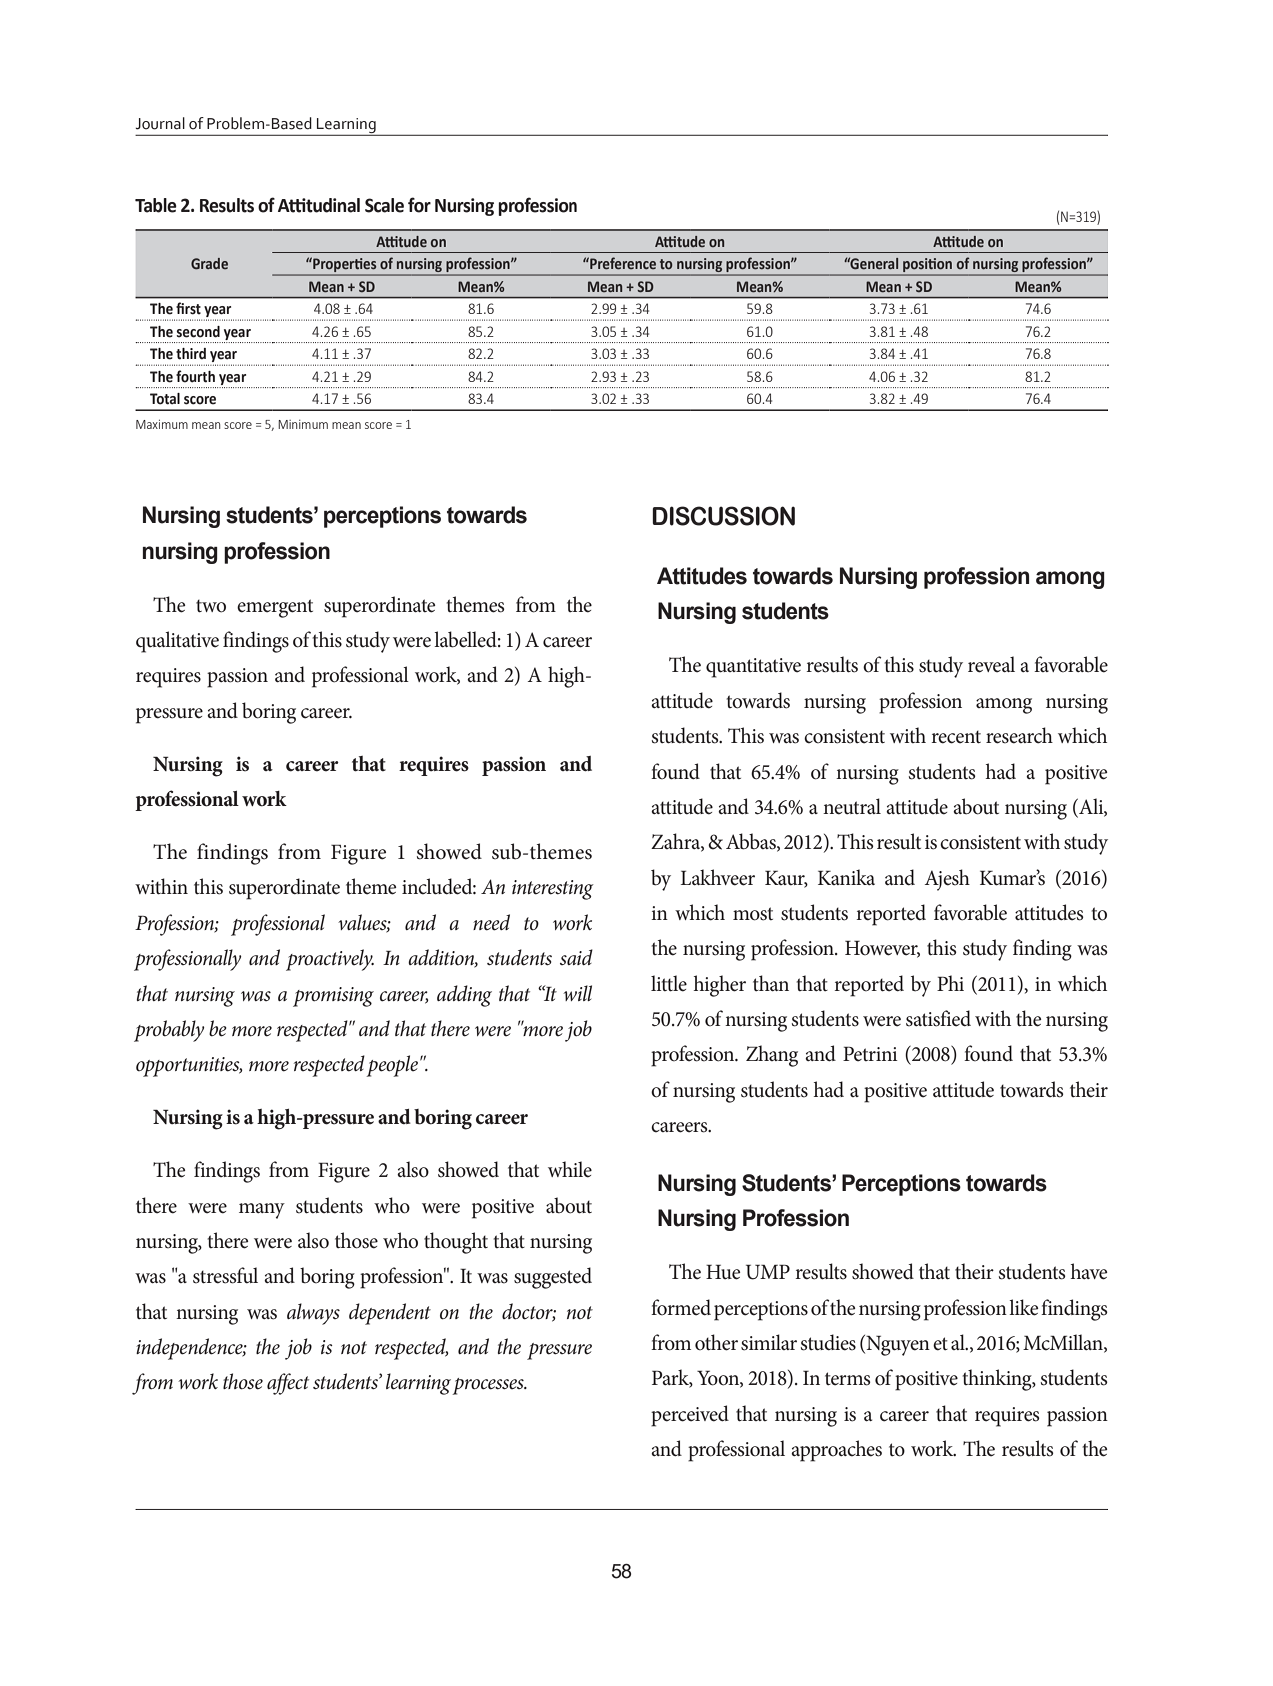 This image has width=1273, height=1686. What do you see at coordinates (384, 205) in the image?
I see `Scale` at bounding box center [384, 205].
